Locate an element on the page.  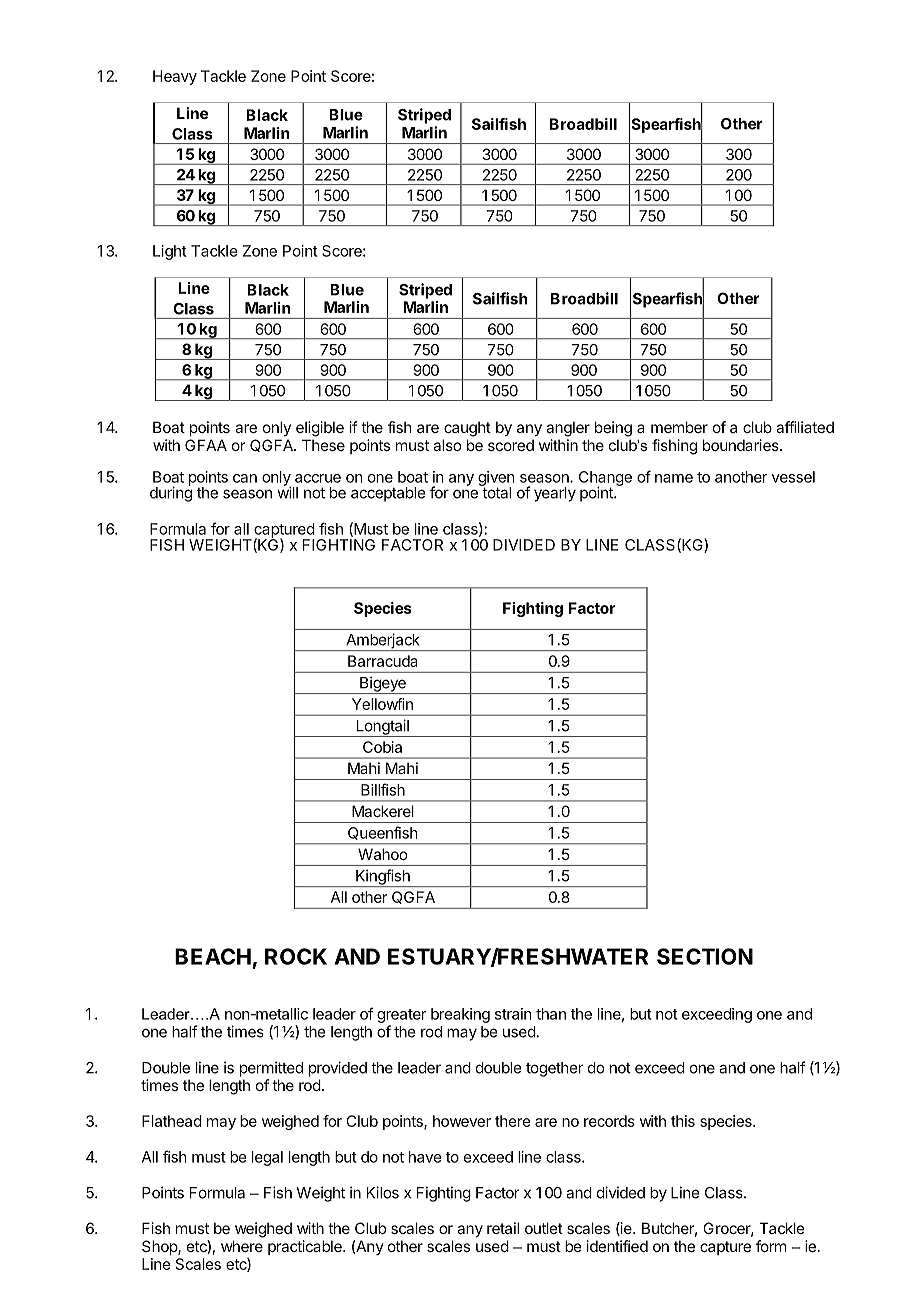
member is located at coordinates (679, 427).
